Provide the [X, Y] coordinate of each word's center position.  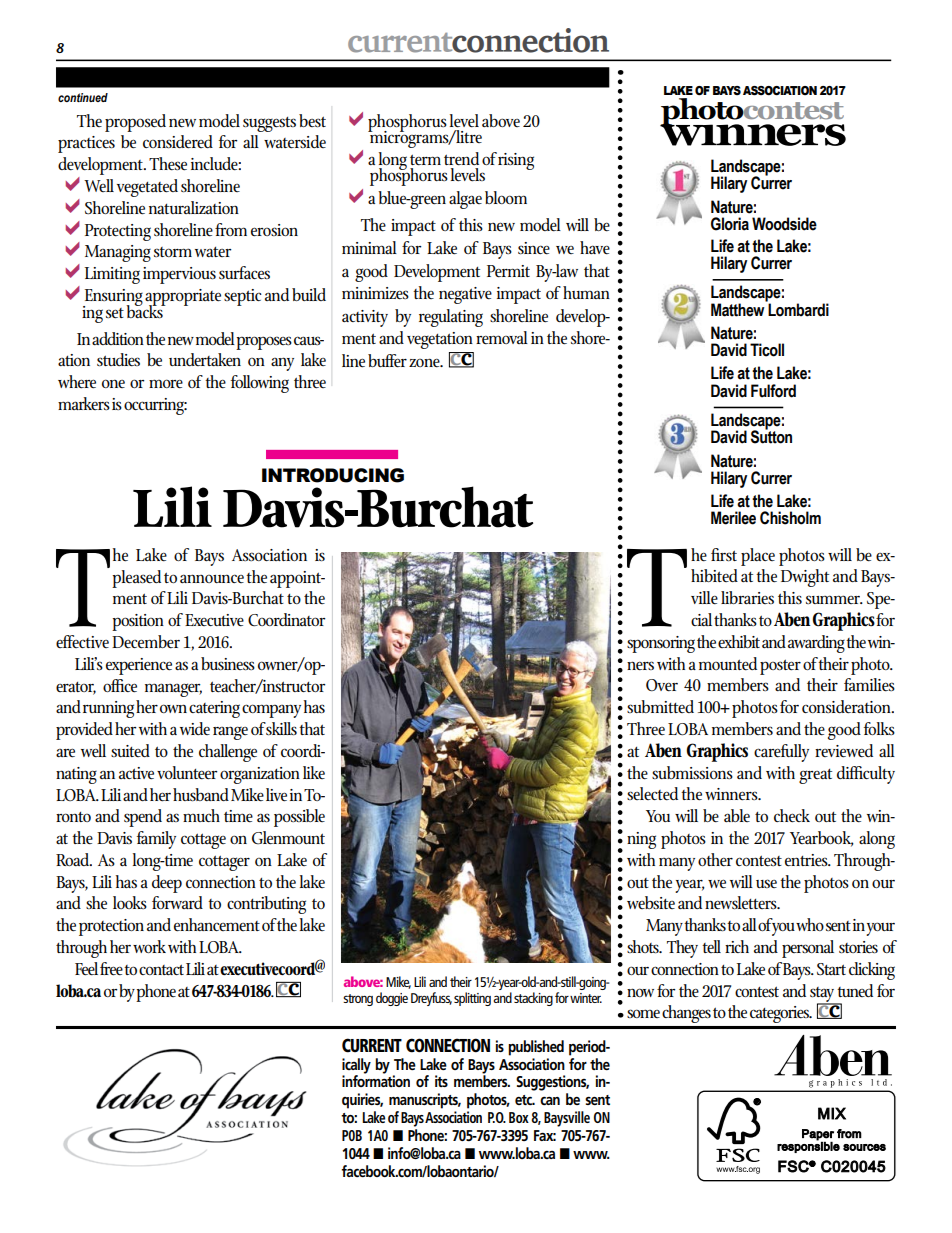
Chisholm [790, 518]
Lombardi [797, 309]
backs [145, 311]
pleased [136, 579]
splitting [472, 999]
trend [461, 159]
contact [161, 969]
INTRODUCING [333, 475]
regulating [451, 318]
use [766, 883]
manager [173, 690]
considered [178, 142]
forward [177, 902]
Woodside [784, 224]
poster [780, 667]
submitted [660, 706]
